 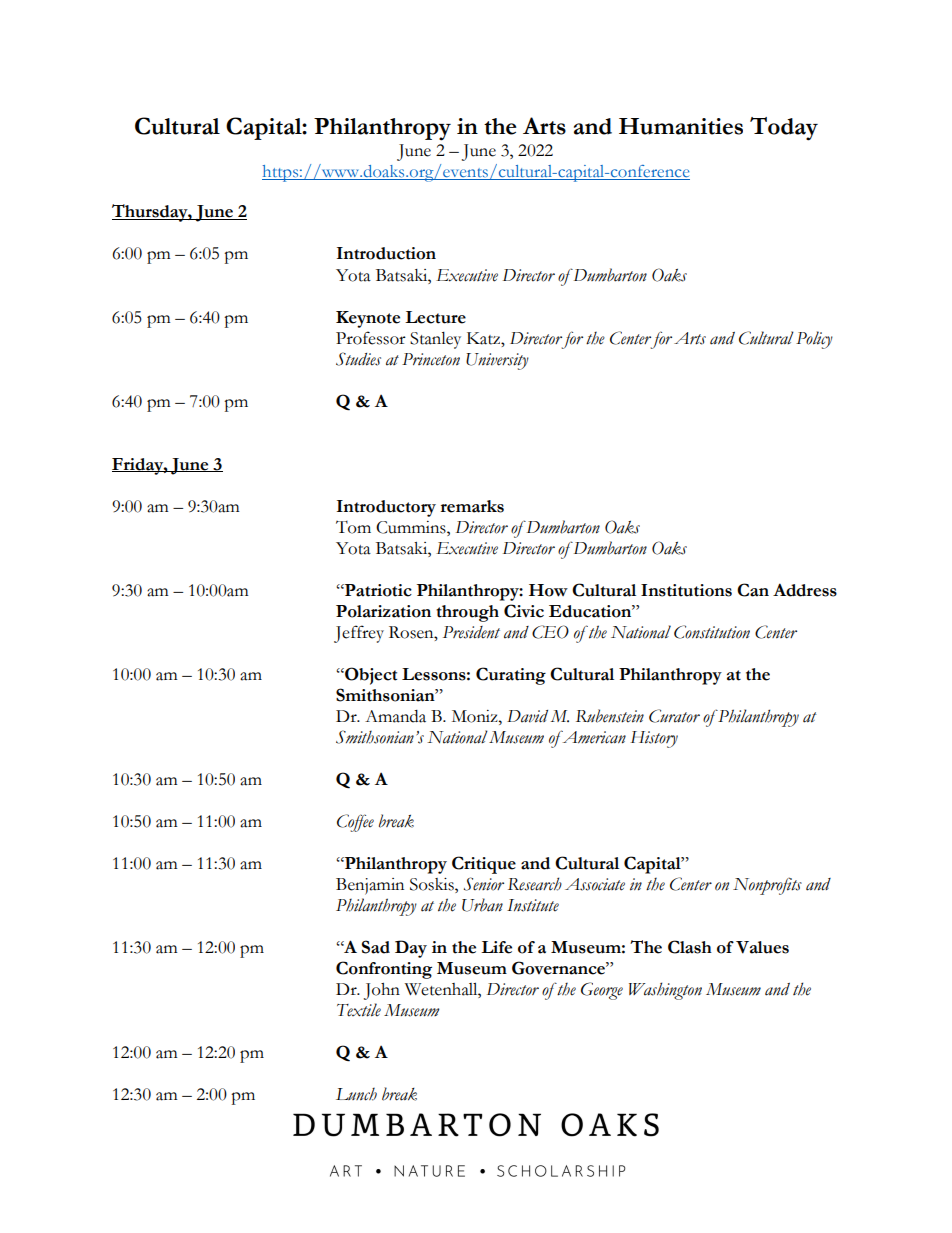 I want to click on Policy, so click(x=814, y=340).
